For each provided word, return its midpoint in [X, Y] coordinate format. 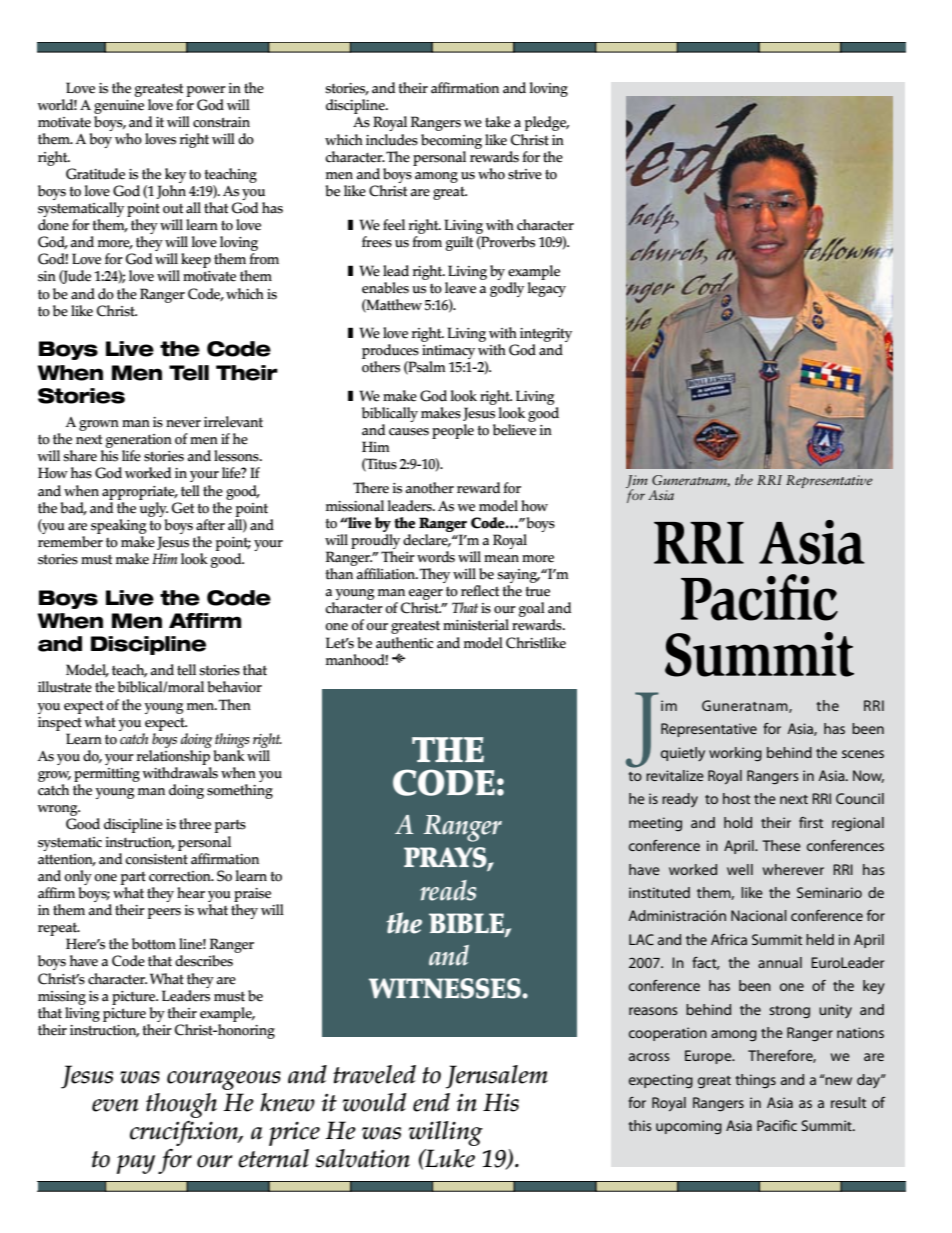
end [431, 1102]
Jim [637, 482]
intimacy [448, 353]
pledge [546, 123]
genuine [119, 108]
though [181, 1105]
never [183, 424]
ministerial [476, 625]
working [735, 754]
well [740, 869]
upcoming [689, 1127]
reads [448, 890]
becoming [451, 141]
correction [181, 876]
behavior [234, 687]
